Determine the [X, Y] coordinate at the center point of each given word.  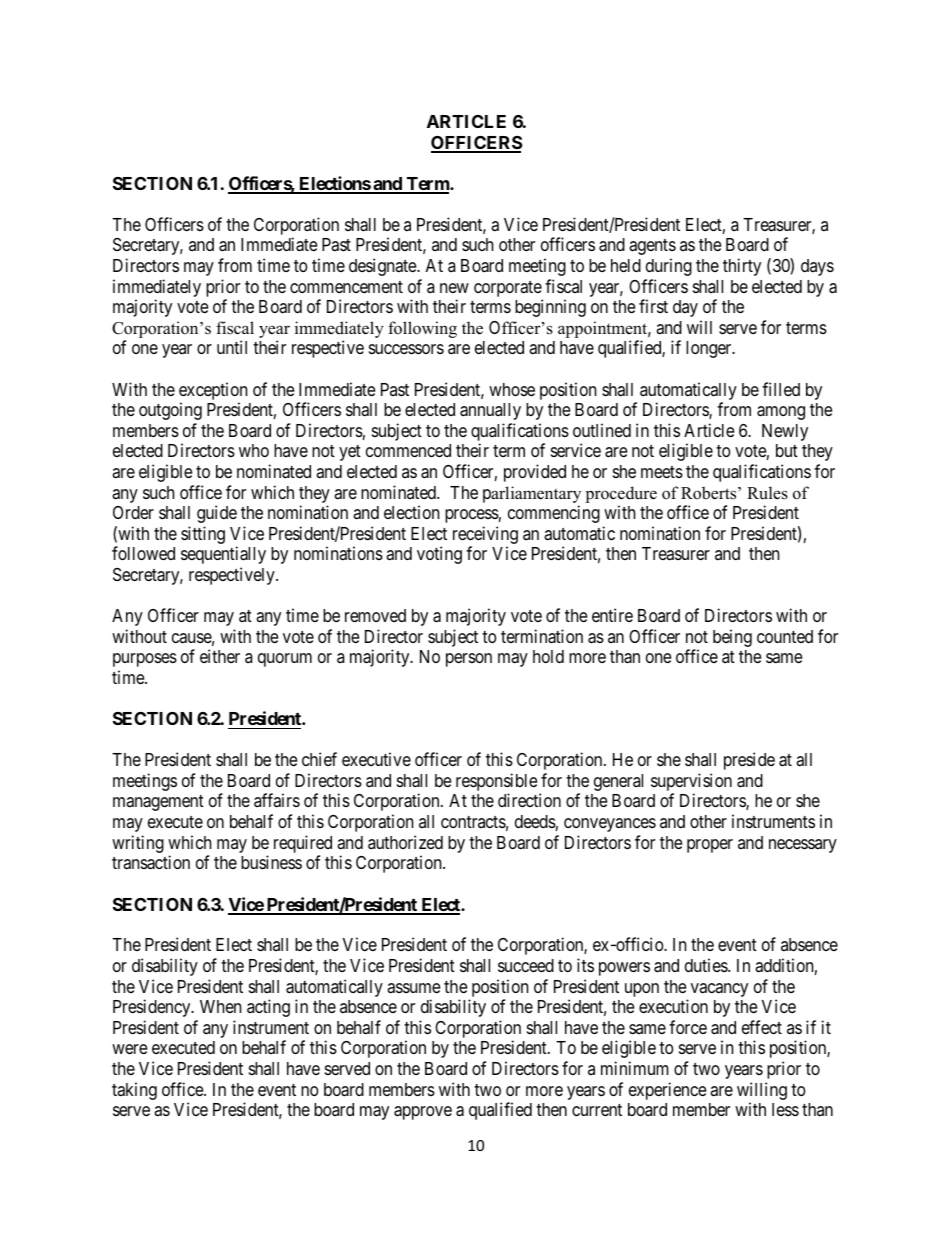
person [469, 660]
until [232, 347]
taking [134, 1091]
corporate [508, 289]
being [732, 638]
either [220, 656]
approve [423, 1113]
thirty [742, 267]
